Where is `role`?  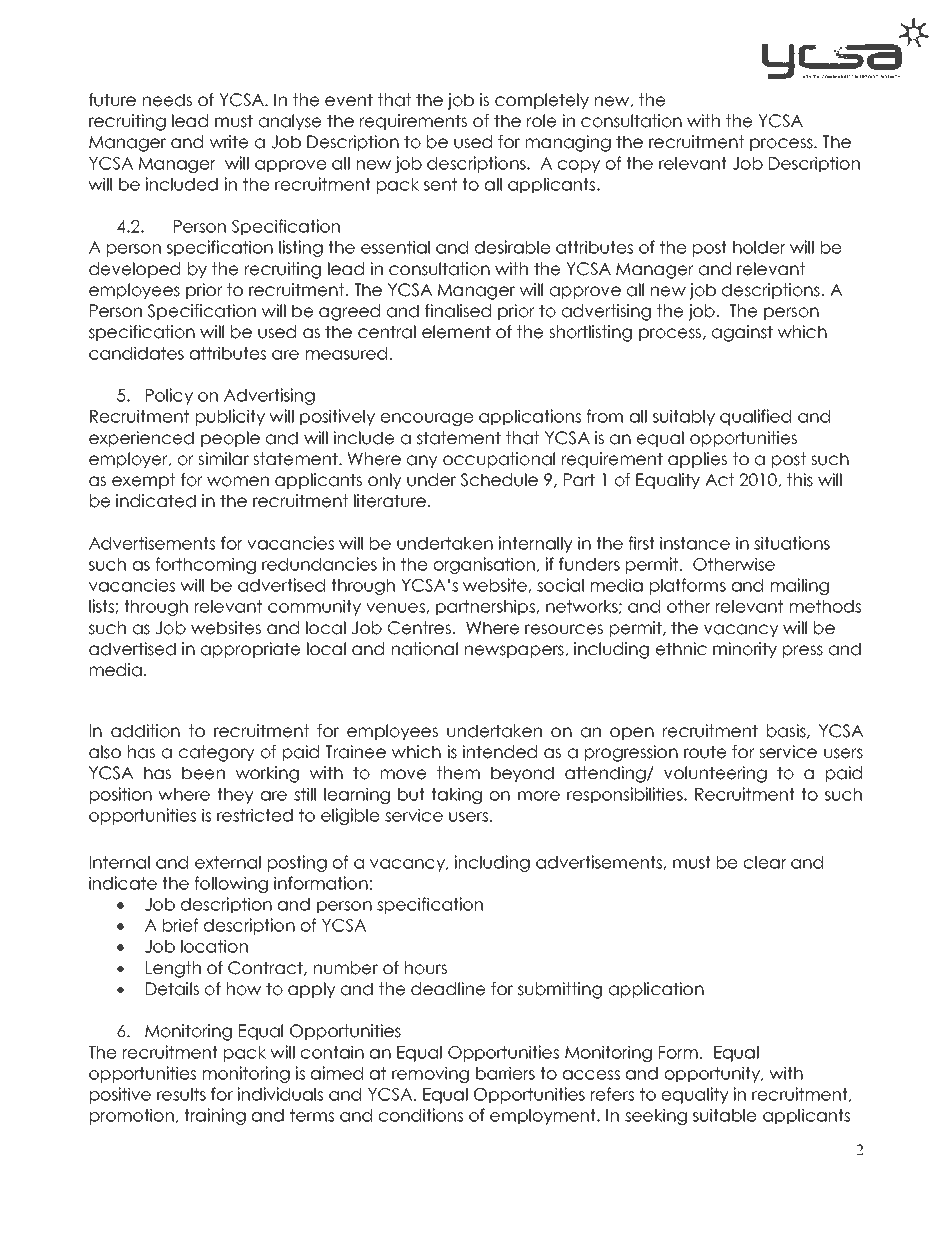 role is located at coordinates (542, 121).
